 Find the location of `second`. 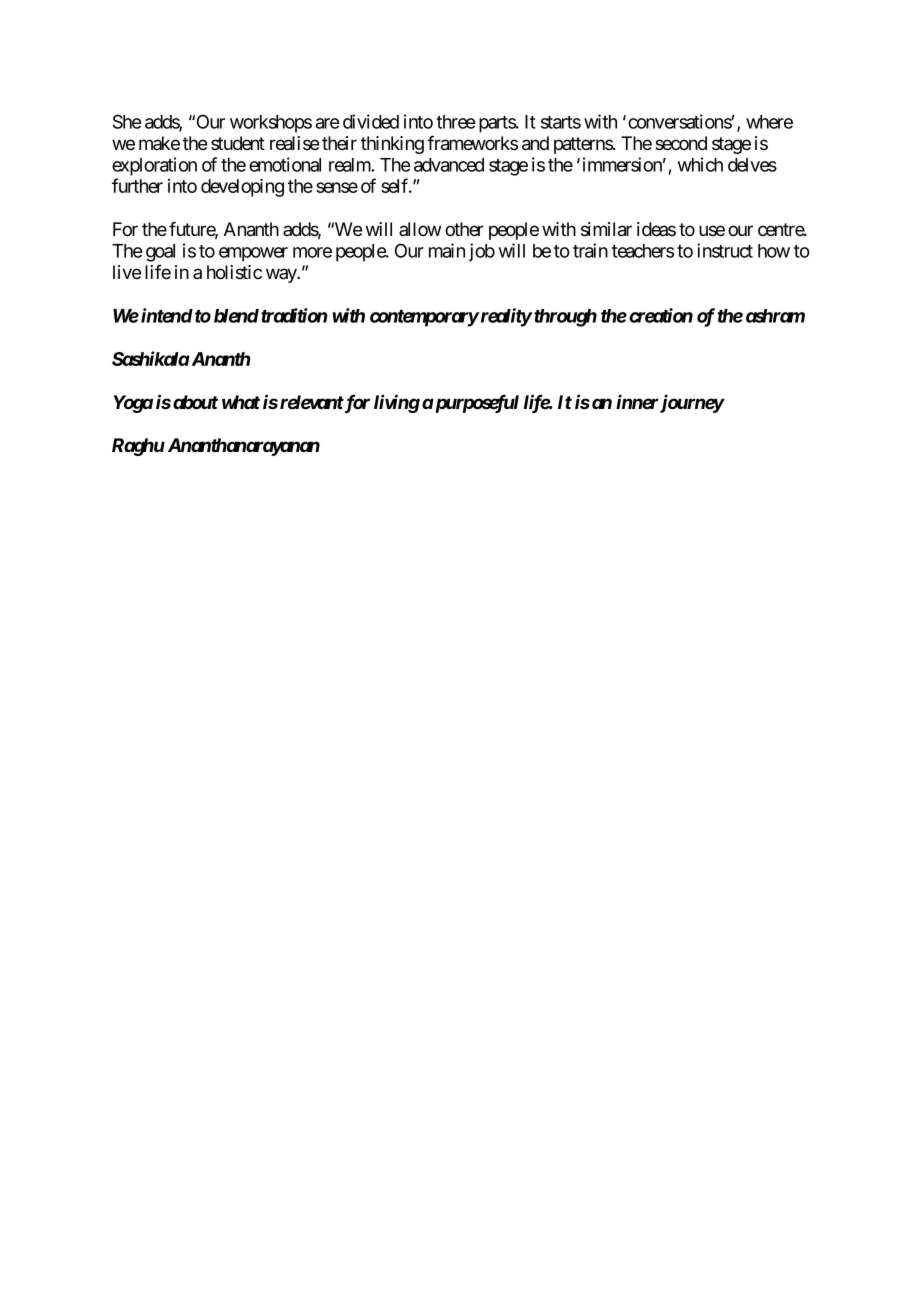

second is located at coordinates (681, 143).
